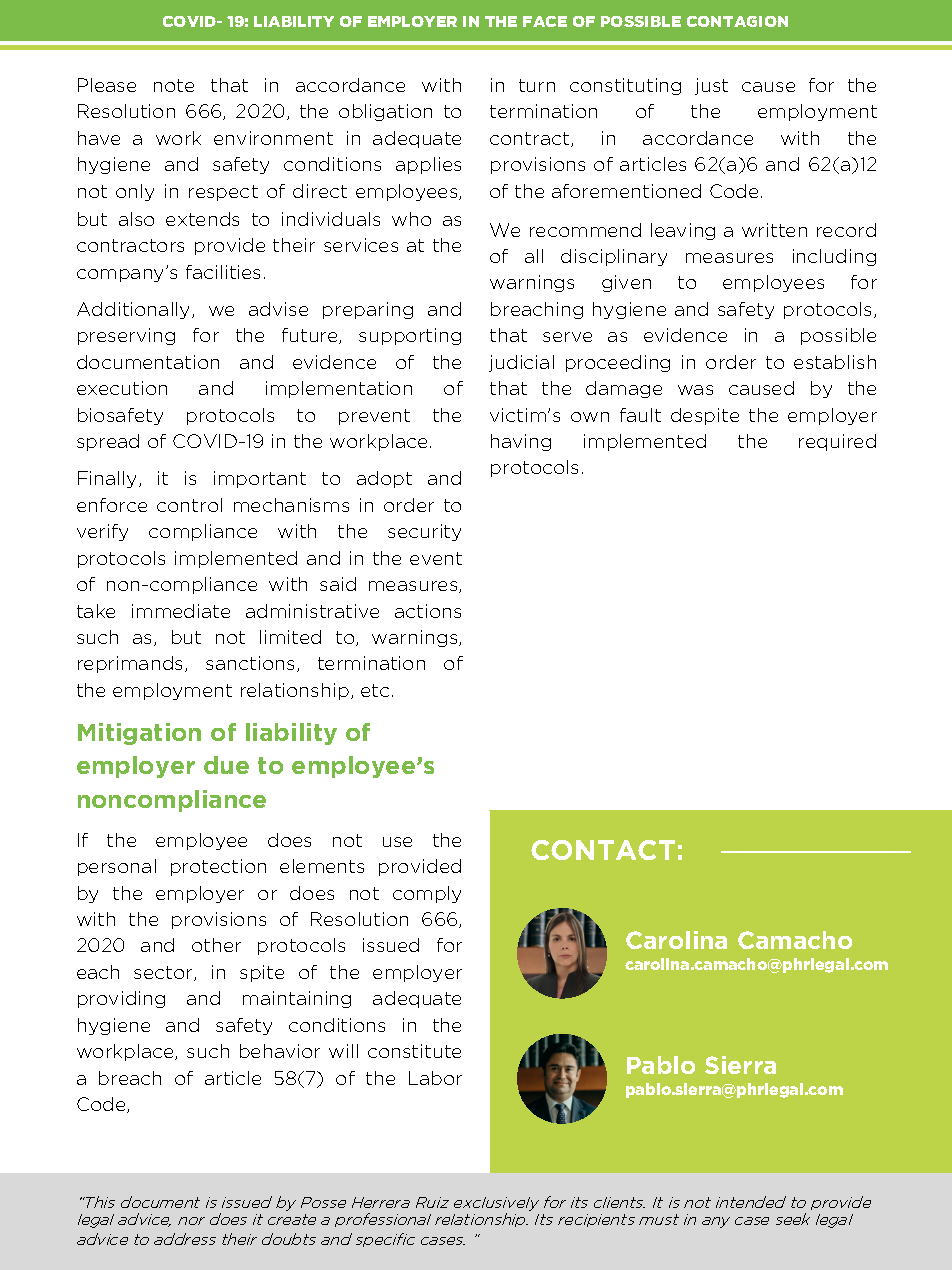 This page has width=952, height=1270. What do you see at coordinates (410, 336) in the page?
I see `supporting` at bounding box center [410, 336].
